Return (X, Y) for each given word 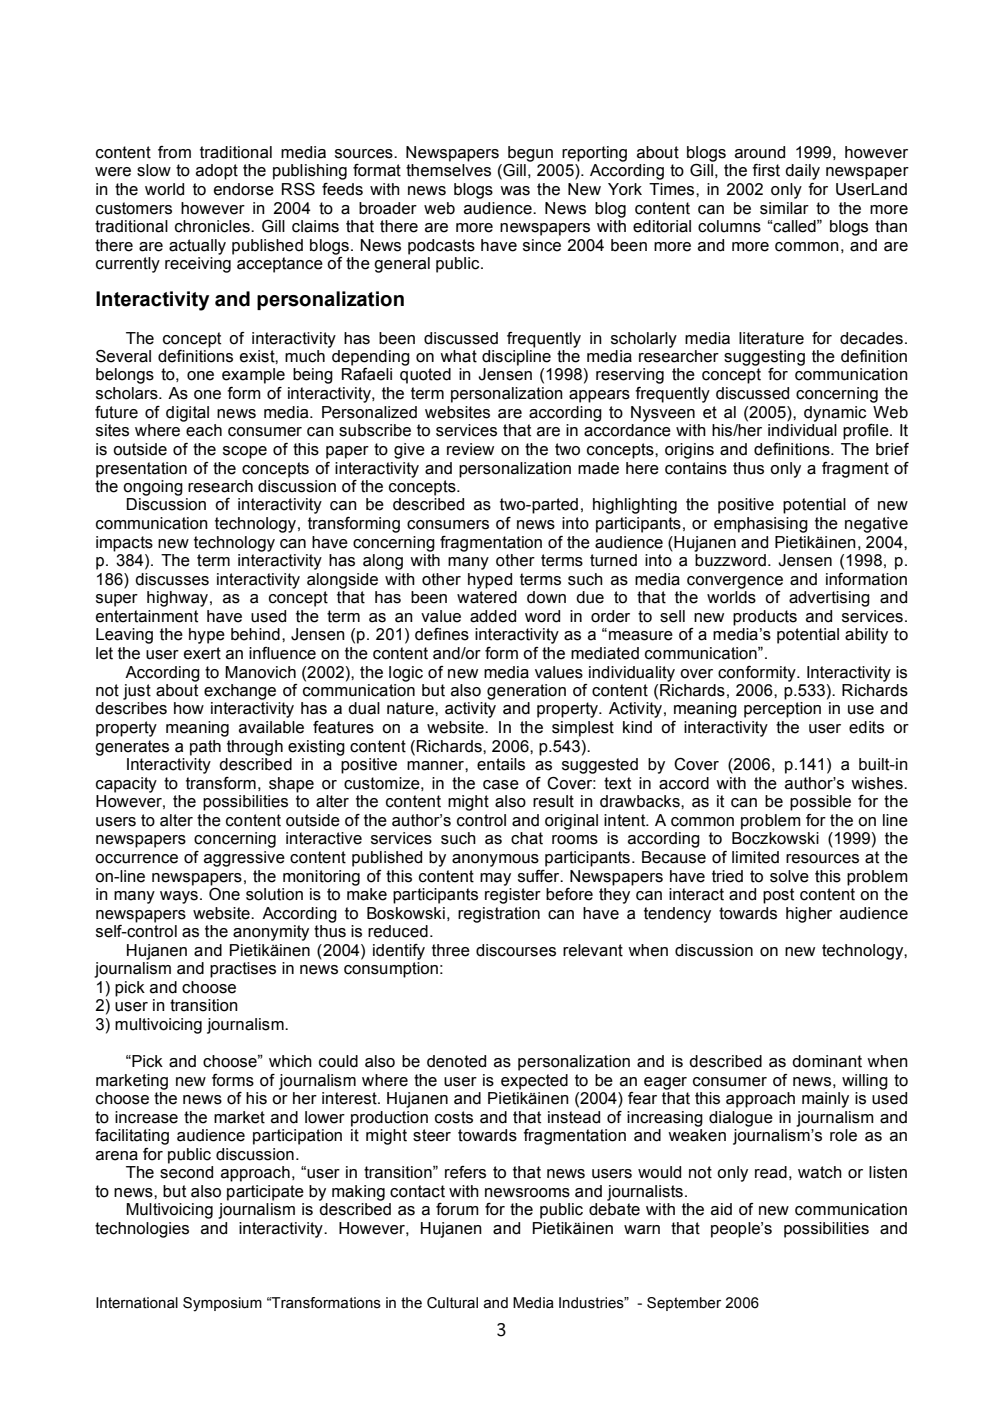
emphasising (761, 525)
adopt (217, 172)
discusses (172, 579)
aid (721, 1209)
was (515, 191)
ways (179, 897)
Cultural (452, 1303)
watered (487, 597)
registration (499, 915)
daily (802, 172)
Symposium (222, 1304)
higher (809, 915)
